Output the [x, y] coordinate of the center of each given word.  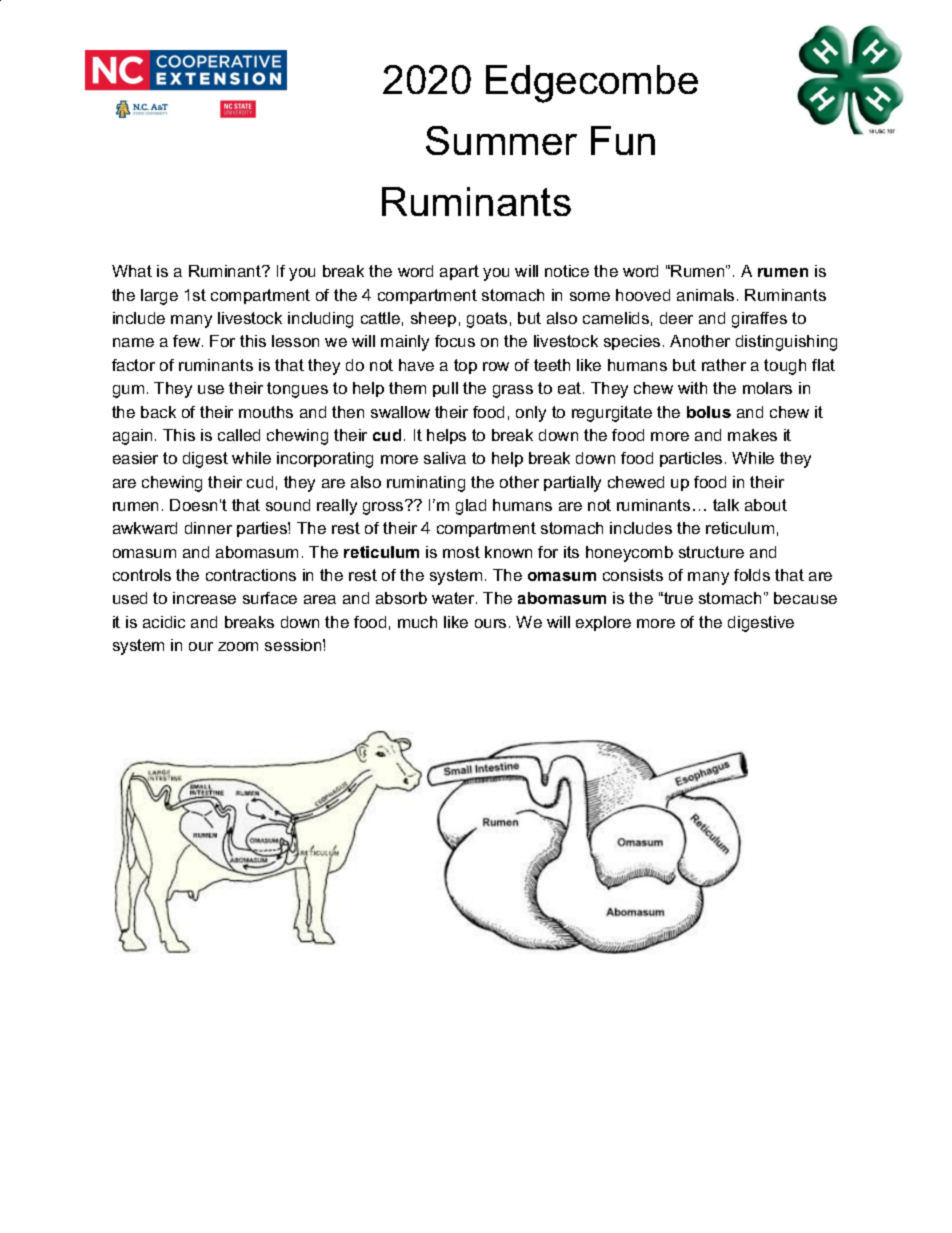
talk [726, 505]
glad [471, 507]
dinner [208, 528]
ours [490, 623]
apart [459, 272]
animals [705, 295]
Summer [501, 140]
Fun [623, 140]
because [805, 598]
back [158, 412]
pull [445, 389]
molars [767, 388]
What [132, 271]
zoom [238, 646]
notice [567, 271]
